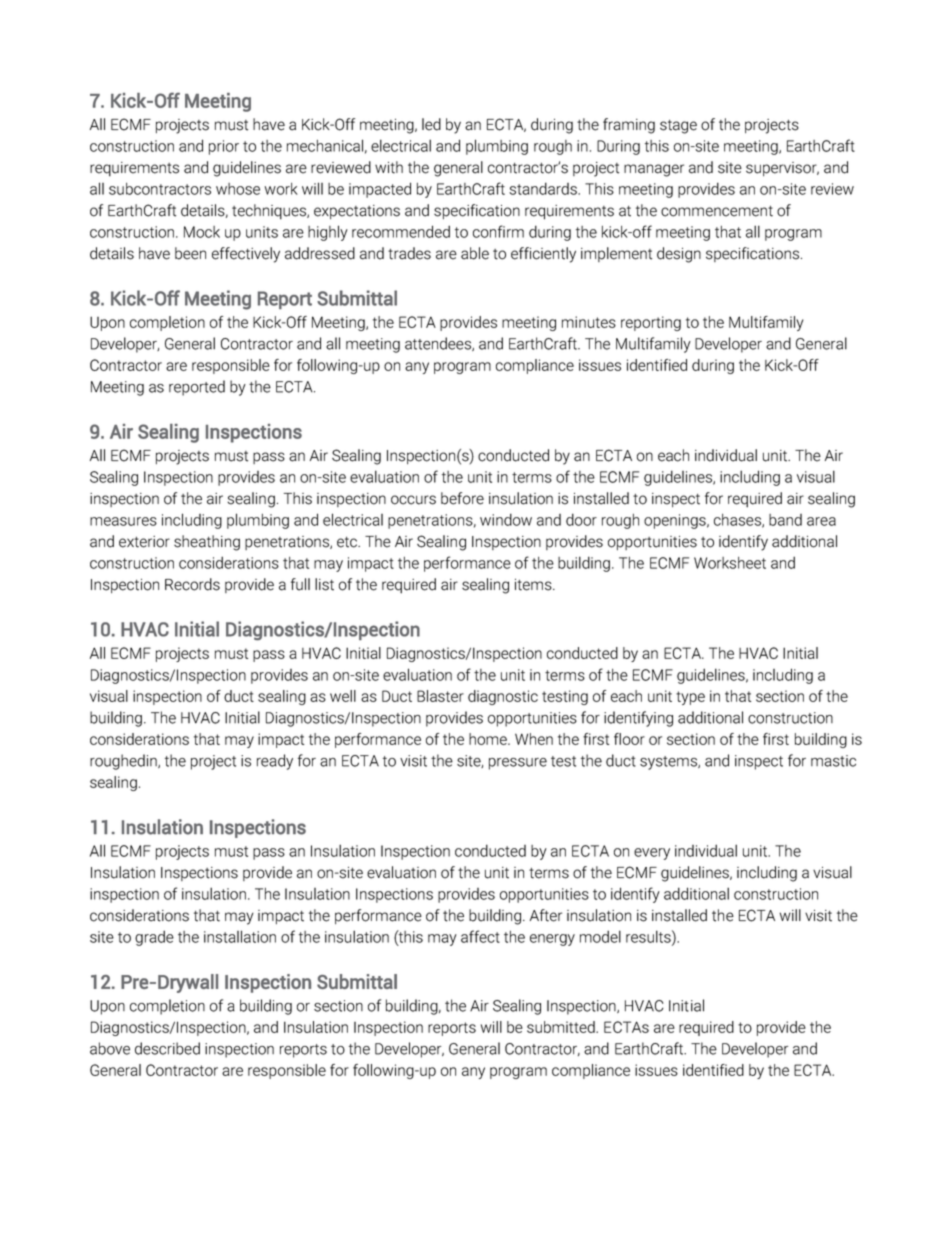 This screenshot has height=1233, width=952. I want to click on prior, so click(224, 147).
